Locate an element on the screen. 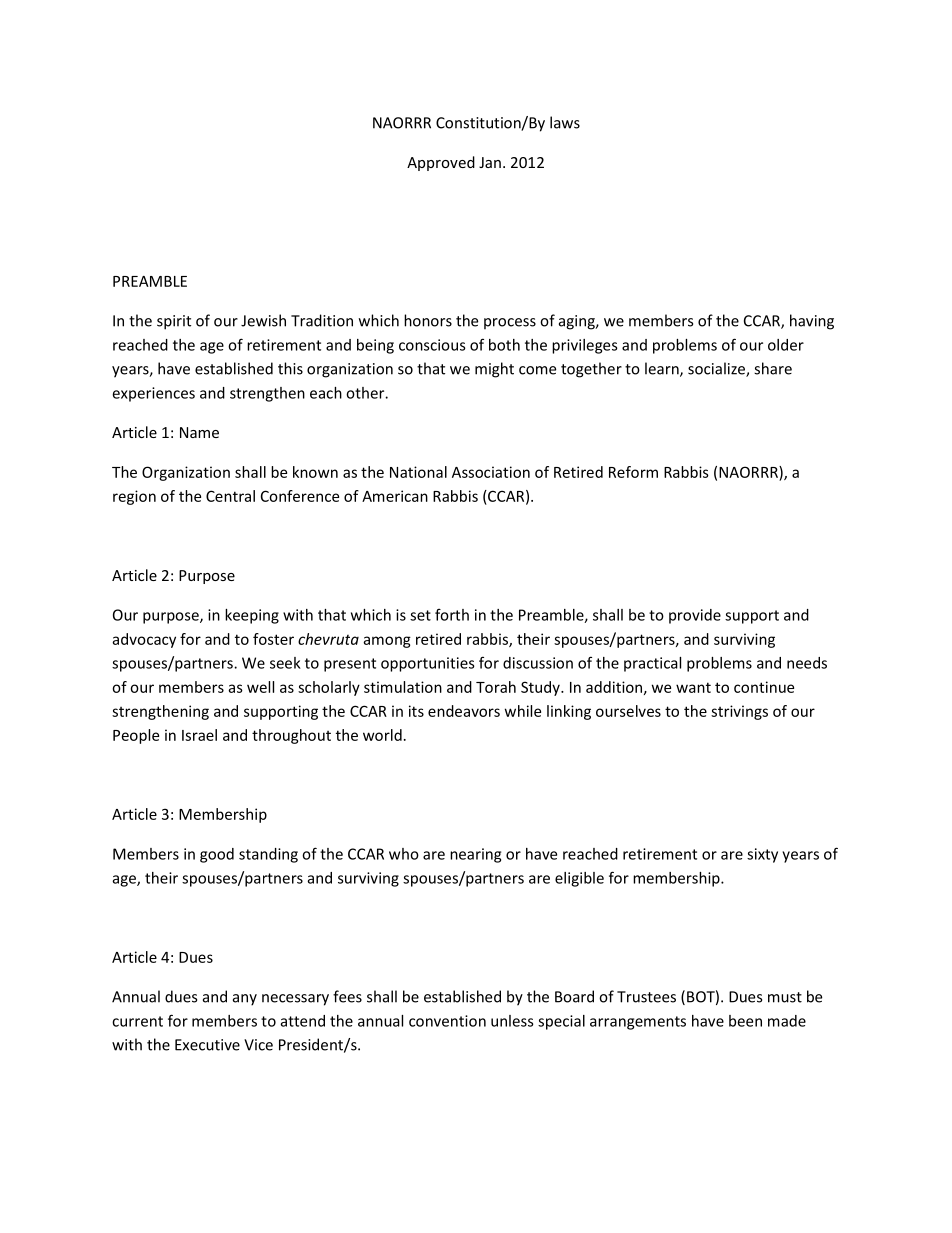  Approved is located at coordinates (441, 163).
